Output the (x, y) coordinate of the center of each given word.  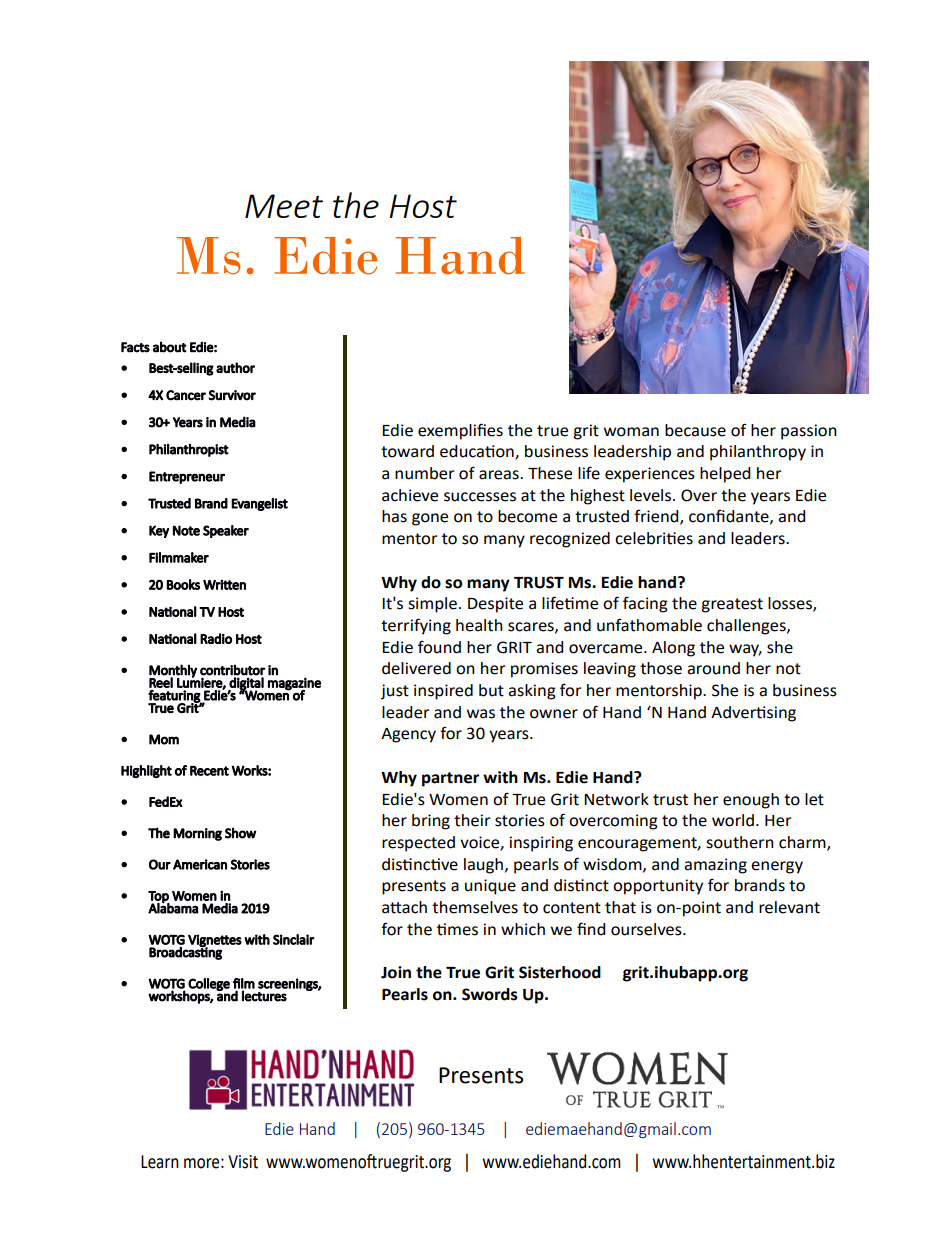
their (472, 820)
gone (430, 519)
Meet (284, 206)
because (695, 430)
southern (740, 842)
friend (657, 517)
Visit (243, 1162)
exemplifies (460, 431)
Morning (197, 834)
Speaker (226, 531)
